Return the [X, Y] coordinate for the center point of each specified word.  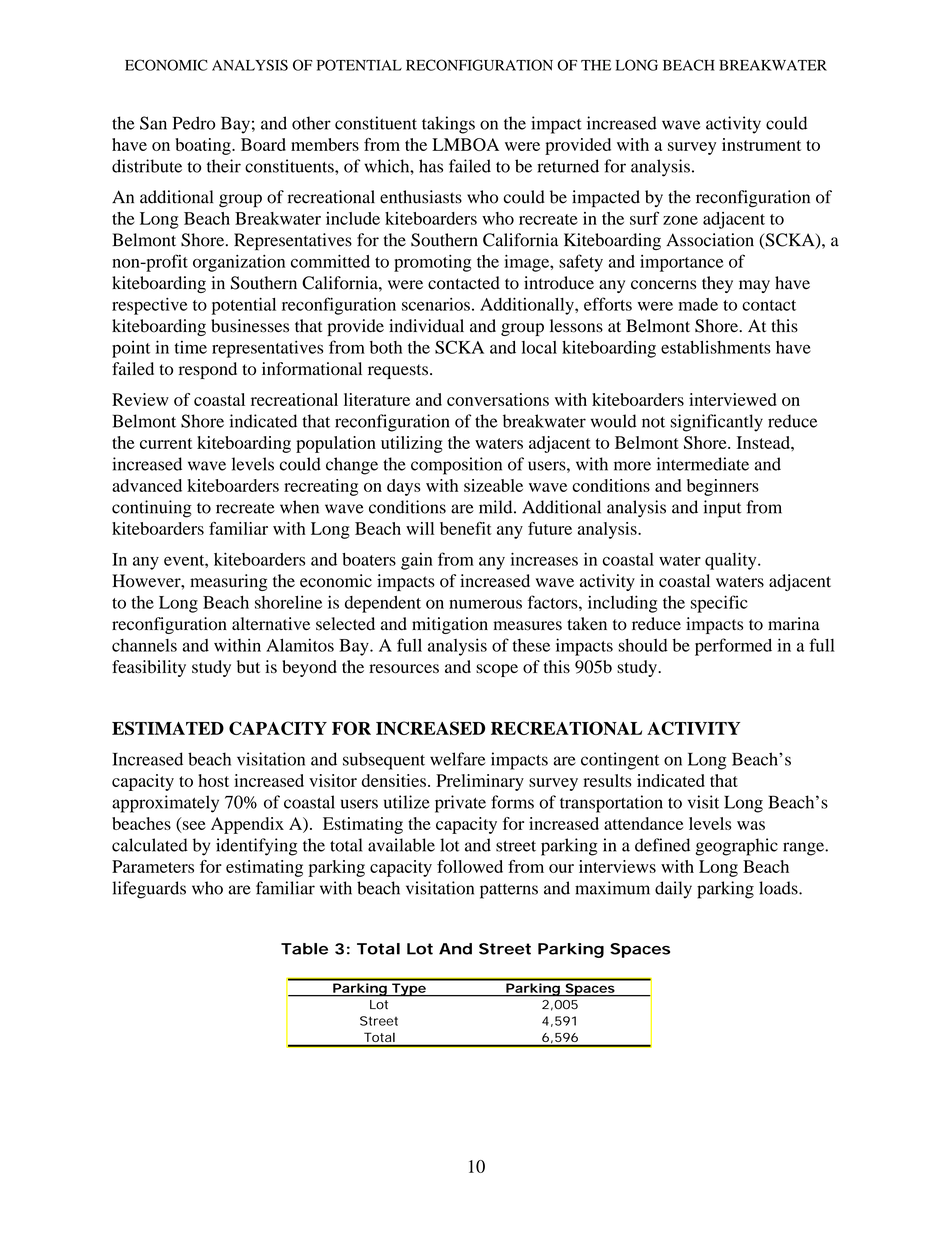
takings [448, 125]
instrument [761, 144]
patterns [509, 891]
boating [204, 146]
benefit [466, 528]
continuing [152, 509]
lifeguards [149, 890]
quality [732, 561]
